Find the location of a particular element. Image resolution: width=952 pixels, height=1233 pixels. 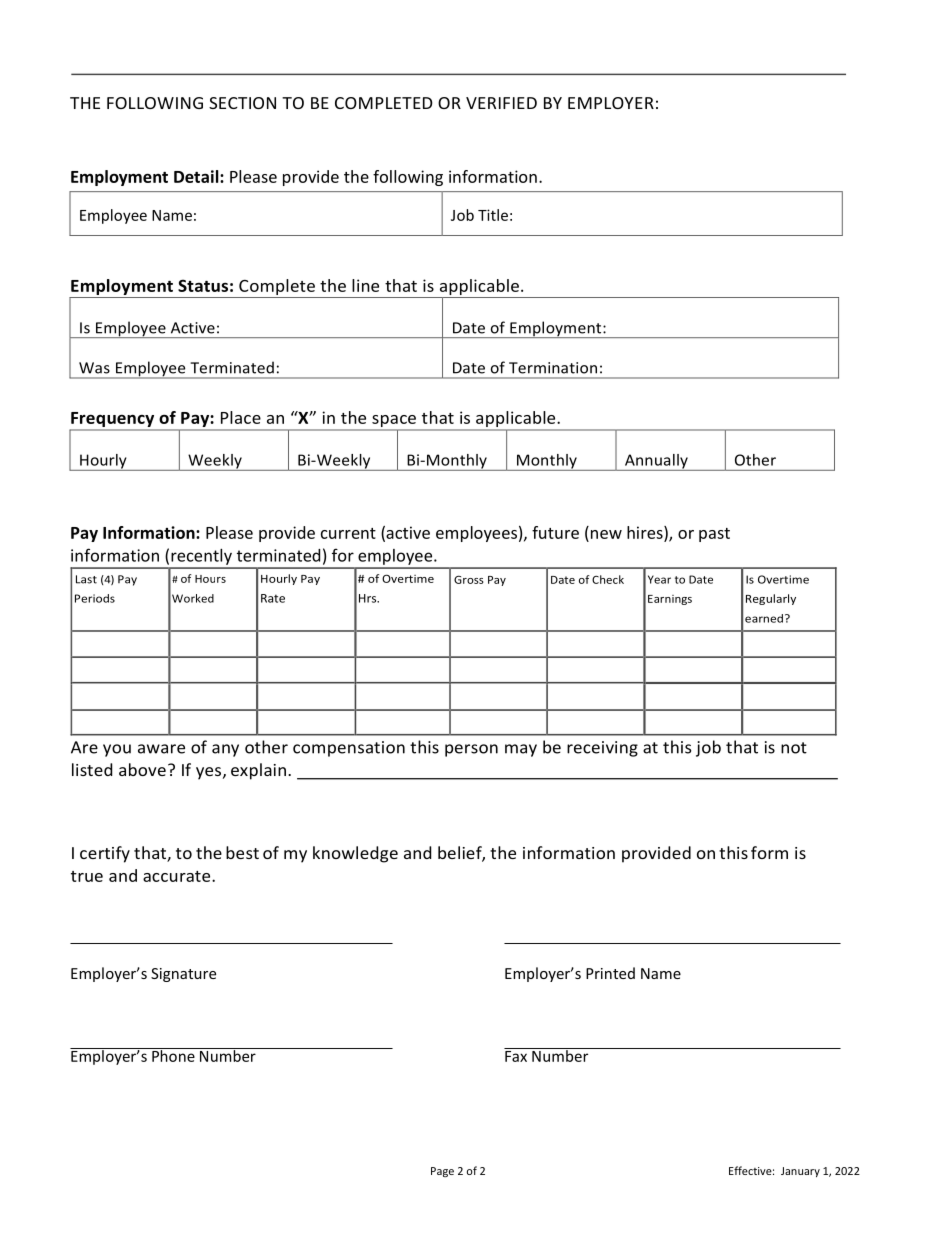

Termination is located at coordinates (553, 368).
